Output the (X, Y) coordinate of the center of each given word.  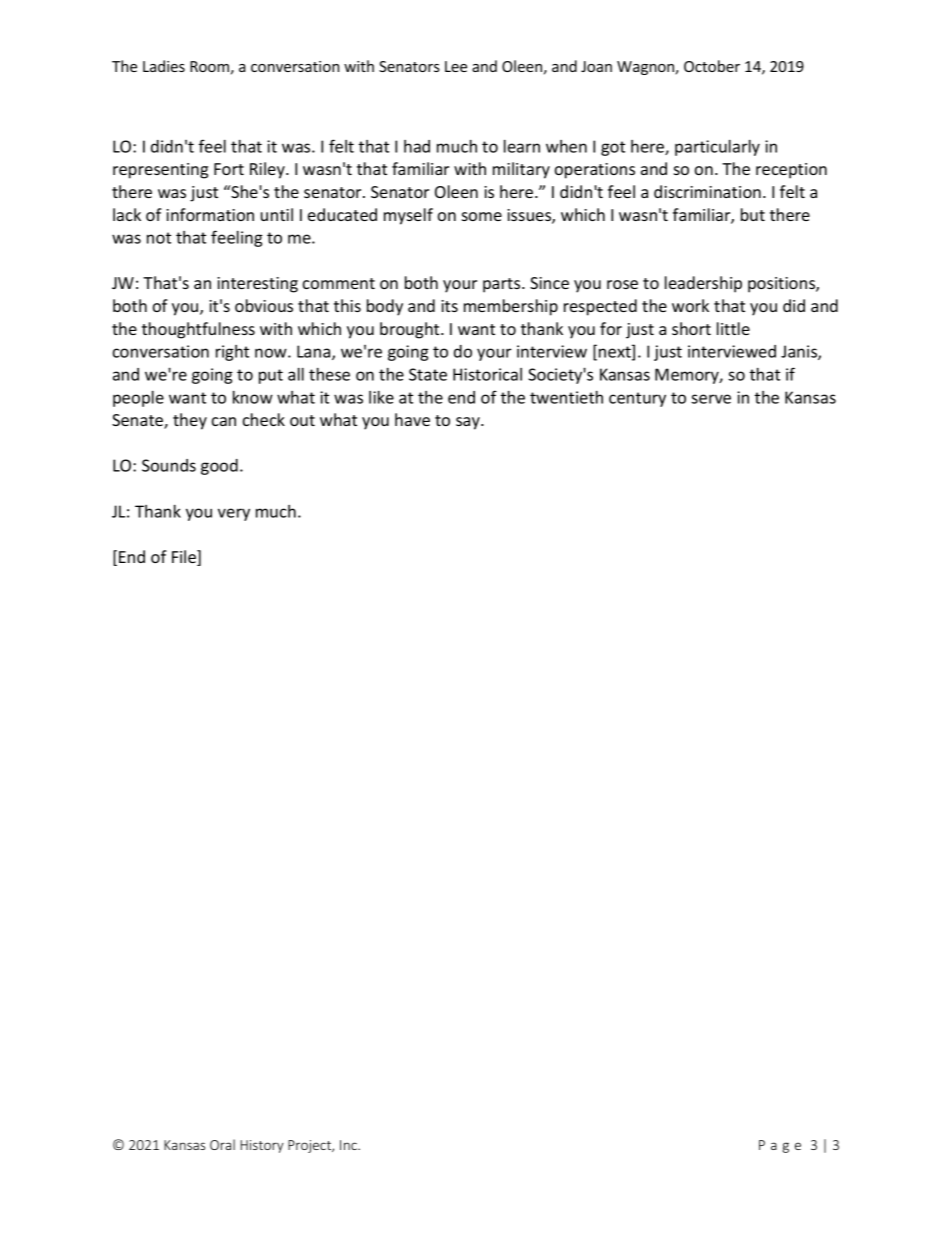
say (469, 423)
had (417, 146)
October (712, 66)
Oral (222, 1144)
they (190, 421)
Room (209, 66)
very (234, 514)
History (262, 1146)
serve (711, 399)
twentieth (566, 397)
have (412, 419)
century (637, 399)
